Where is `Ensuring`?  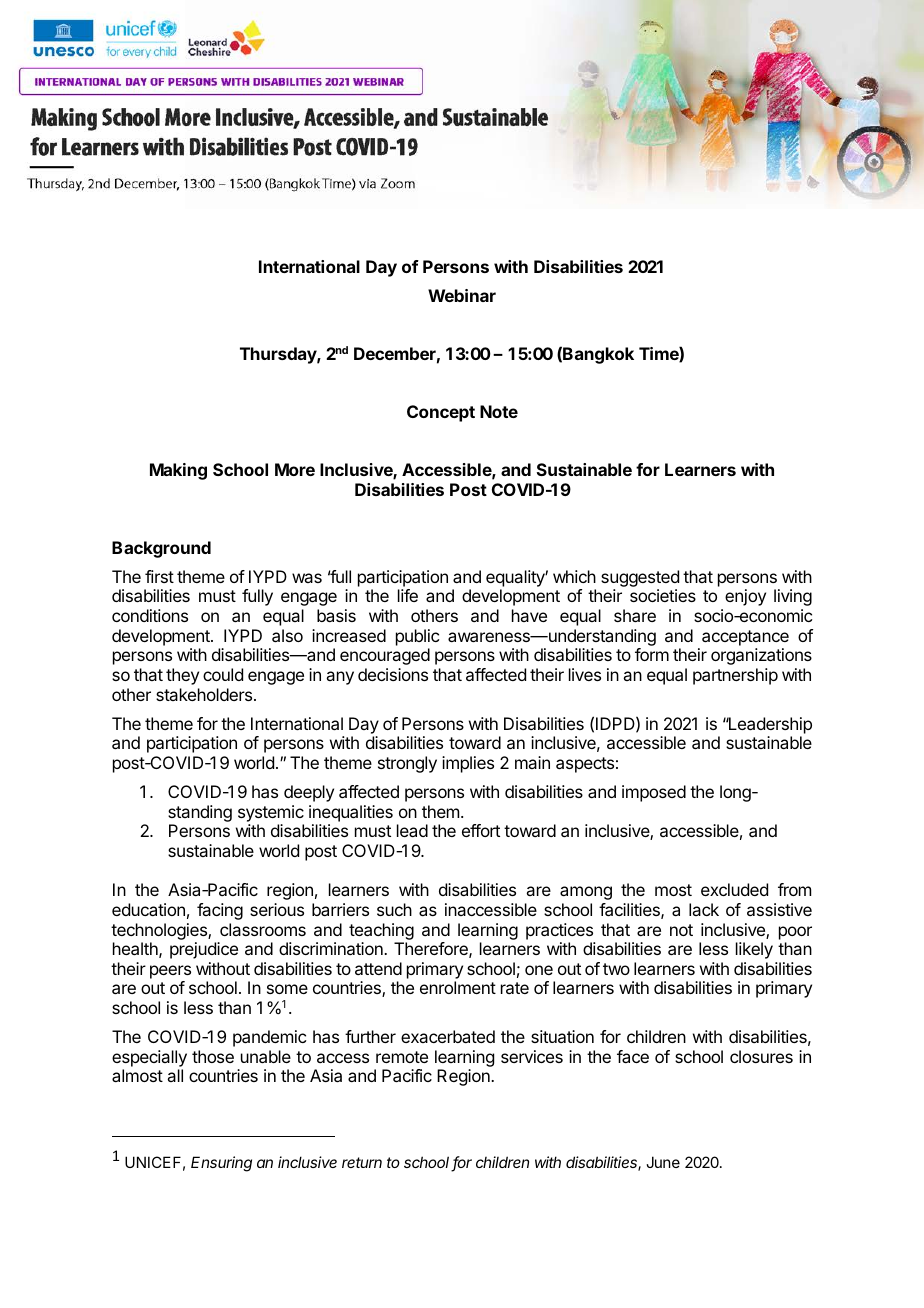
Ensuring is located at coordinates (221, 1164).
